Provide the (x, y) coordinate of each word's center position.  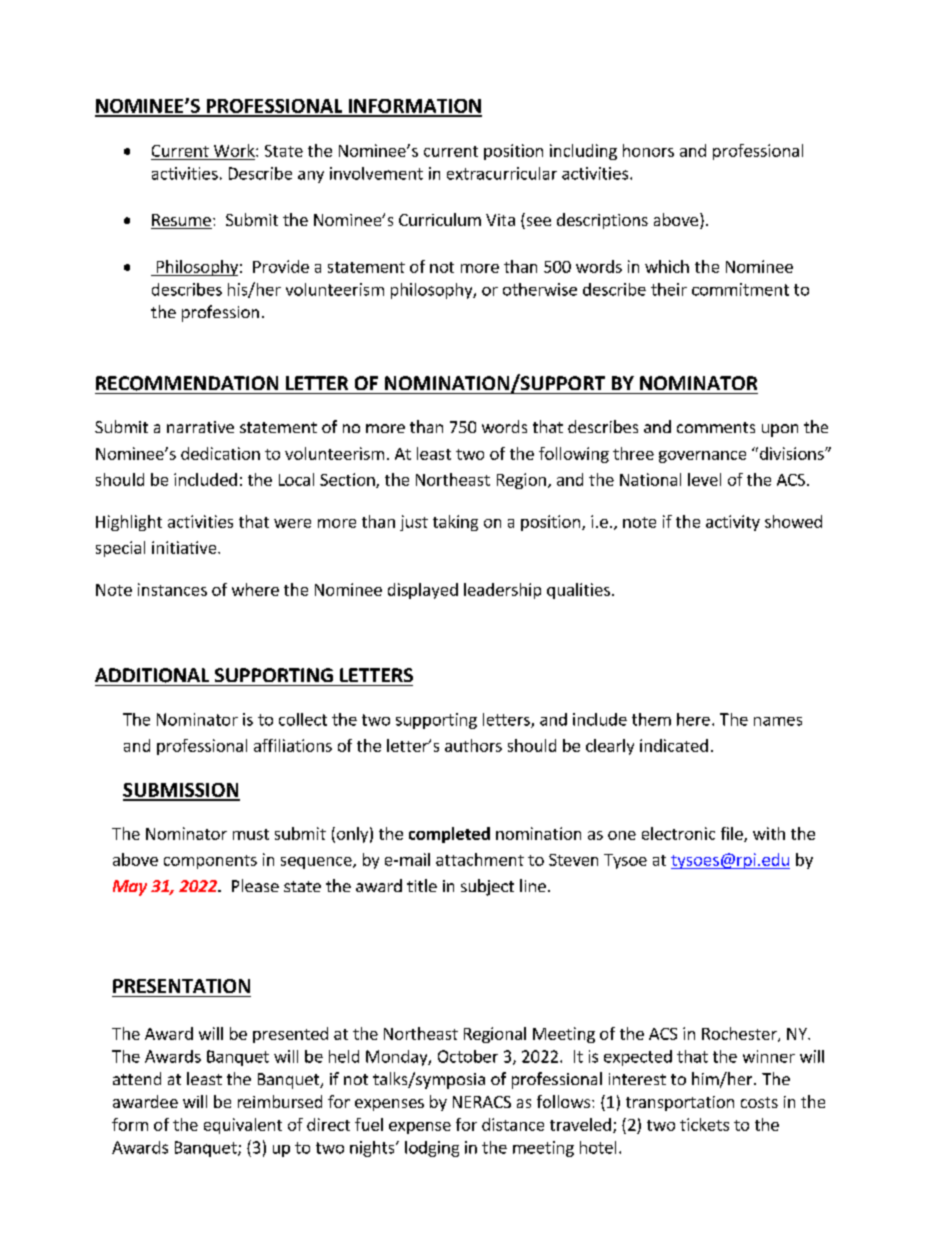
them (651, 719)
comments (716, 427)
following (574, 455)
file (733, 834)
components (210, 862)
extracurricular (502, 173)
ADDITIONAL (152, 675)
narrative (200, 427)
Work (235, 150)
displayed (423, 591)
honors (648, 150)
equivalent (243, 1126)
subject (487, 887)
